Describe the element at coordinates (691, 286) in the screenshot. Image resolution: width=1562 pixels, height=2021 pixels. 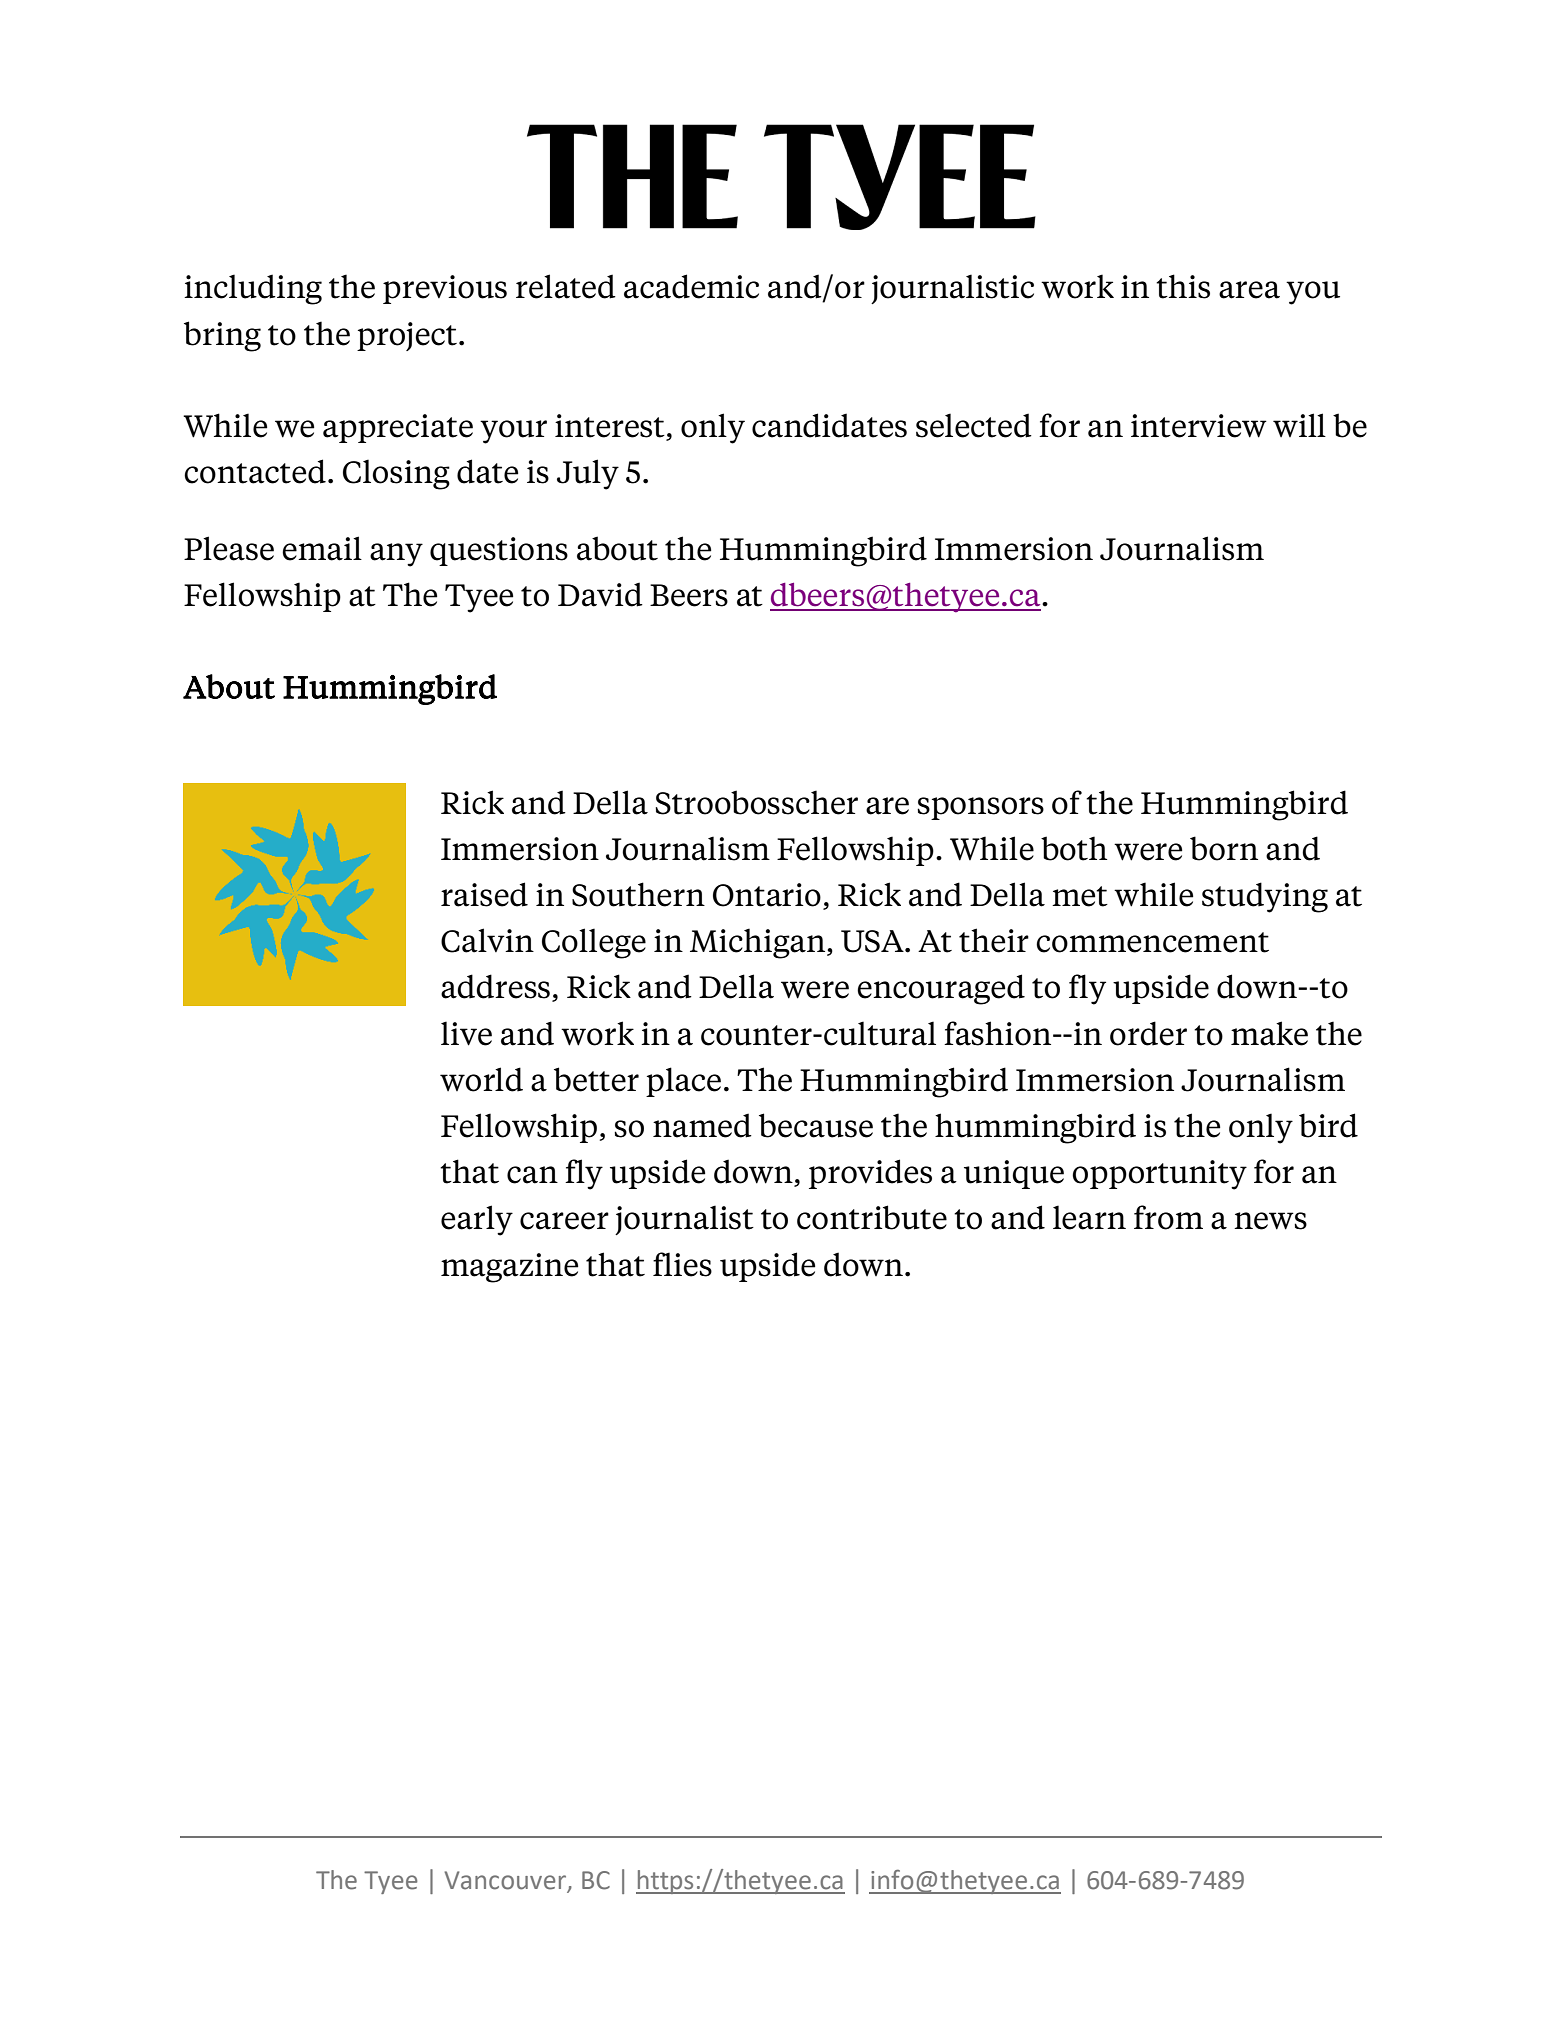
I see `academic` at that location.
